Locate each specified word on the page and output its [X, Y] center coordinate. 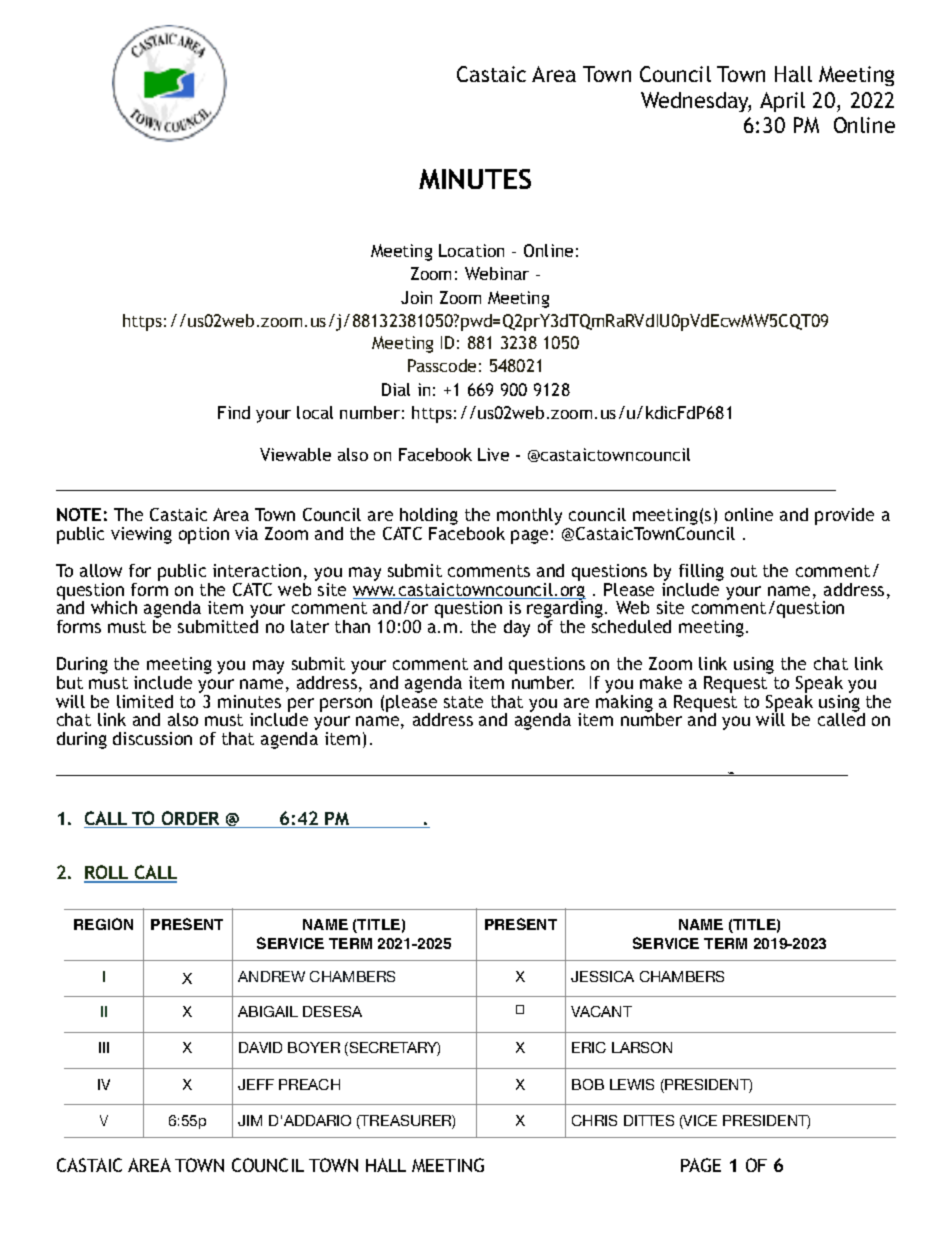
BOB [588, 1084]
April [782, 102]
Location [471, 250]
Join [416, 297]
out [744, 571]
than [352, 626]
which [114, 607]
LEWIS [632, 1084]
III [104, 1047]
